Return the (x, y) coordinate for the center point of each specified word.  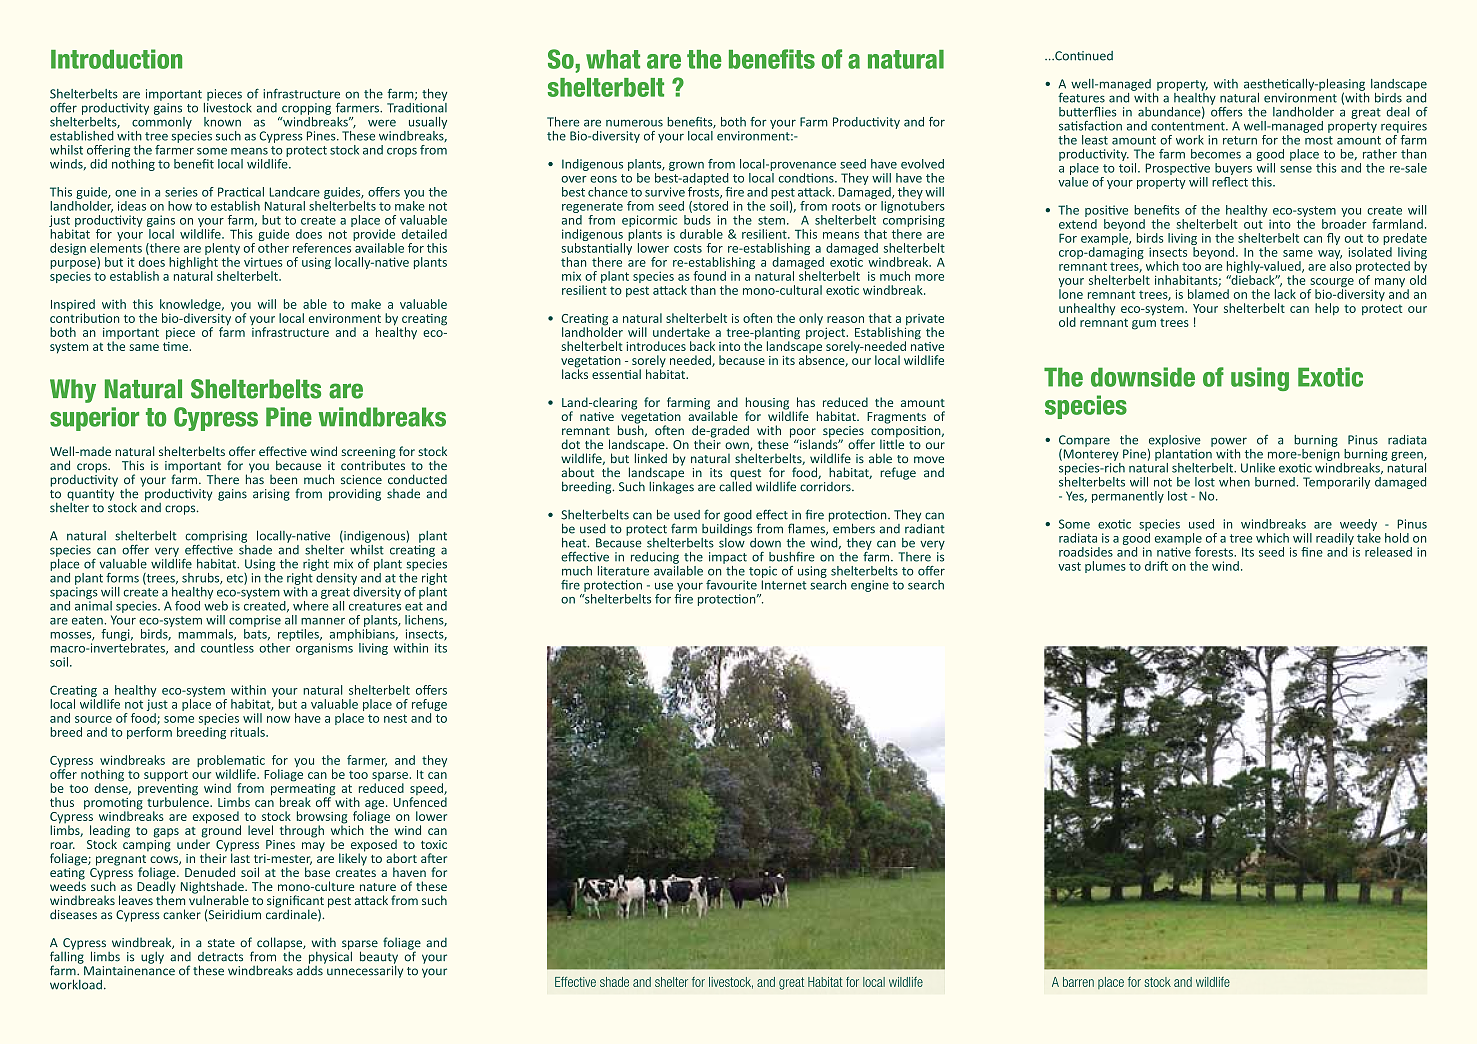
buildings (727, 528)
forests (1215, 552)
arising (271, 495)
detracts (220, 957)
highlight (193, 264)
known (222, 122)
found (709, 276)
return (1240, 140)
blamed (1208, 294)
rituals (249, 732)
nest (395, 718)
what (613, 59)
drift (1156, 566)
